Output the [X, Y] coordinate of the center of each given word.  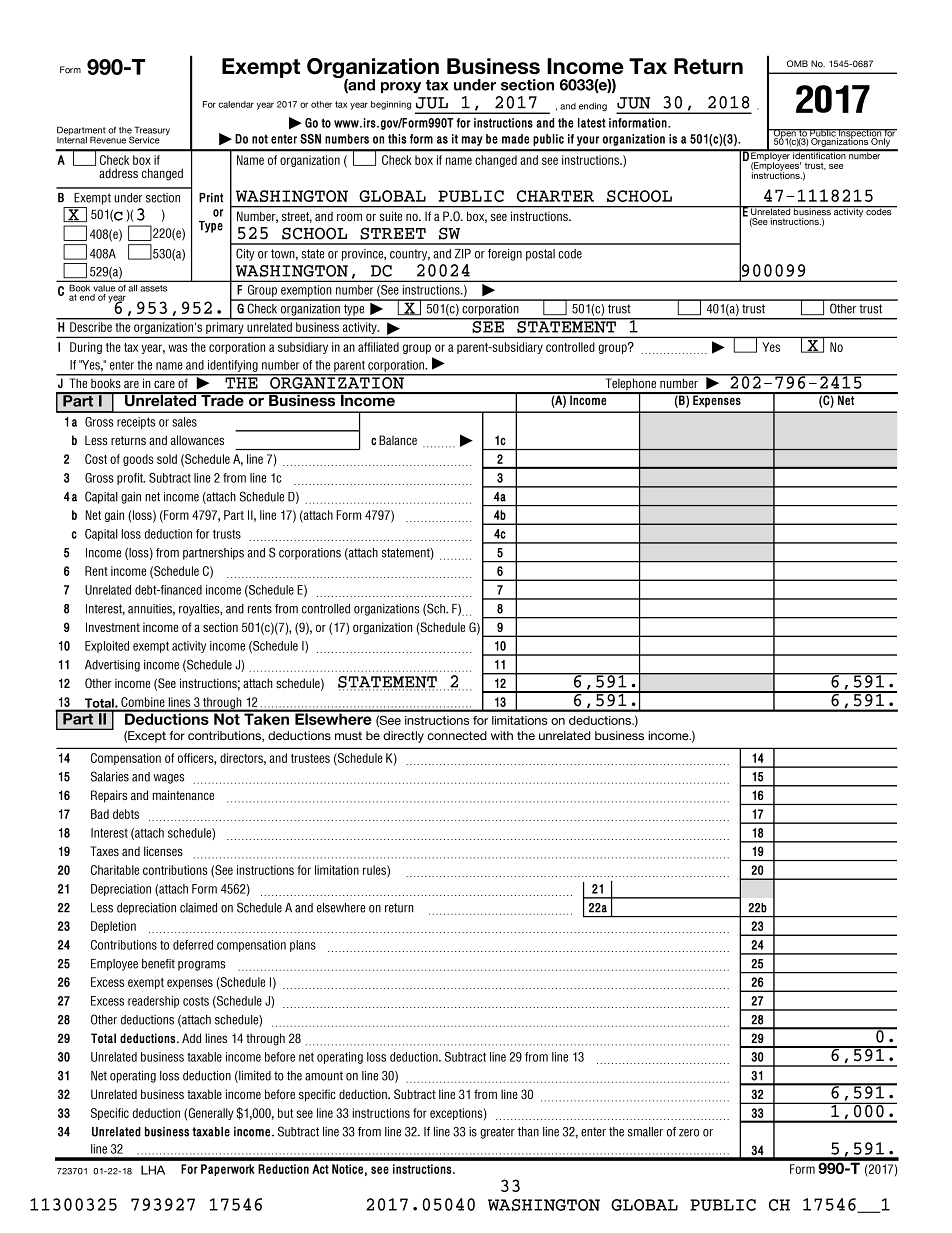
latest [592, 123]
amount [324, 1076]
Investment [113, 627]
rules [375, 871]
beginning [391, 105]
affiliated [378, 347]
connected [457, 735]
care [164, 384]
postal [540, 255]
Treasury [151, 132]
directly [403, 737]
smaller [645, 1132]
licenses [163, 851]
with [502, 735]
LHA [153, 1170]
